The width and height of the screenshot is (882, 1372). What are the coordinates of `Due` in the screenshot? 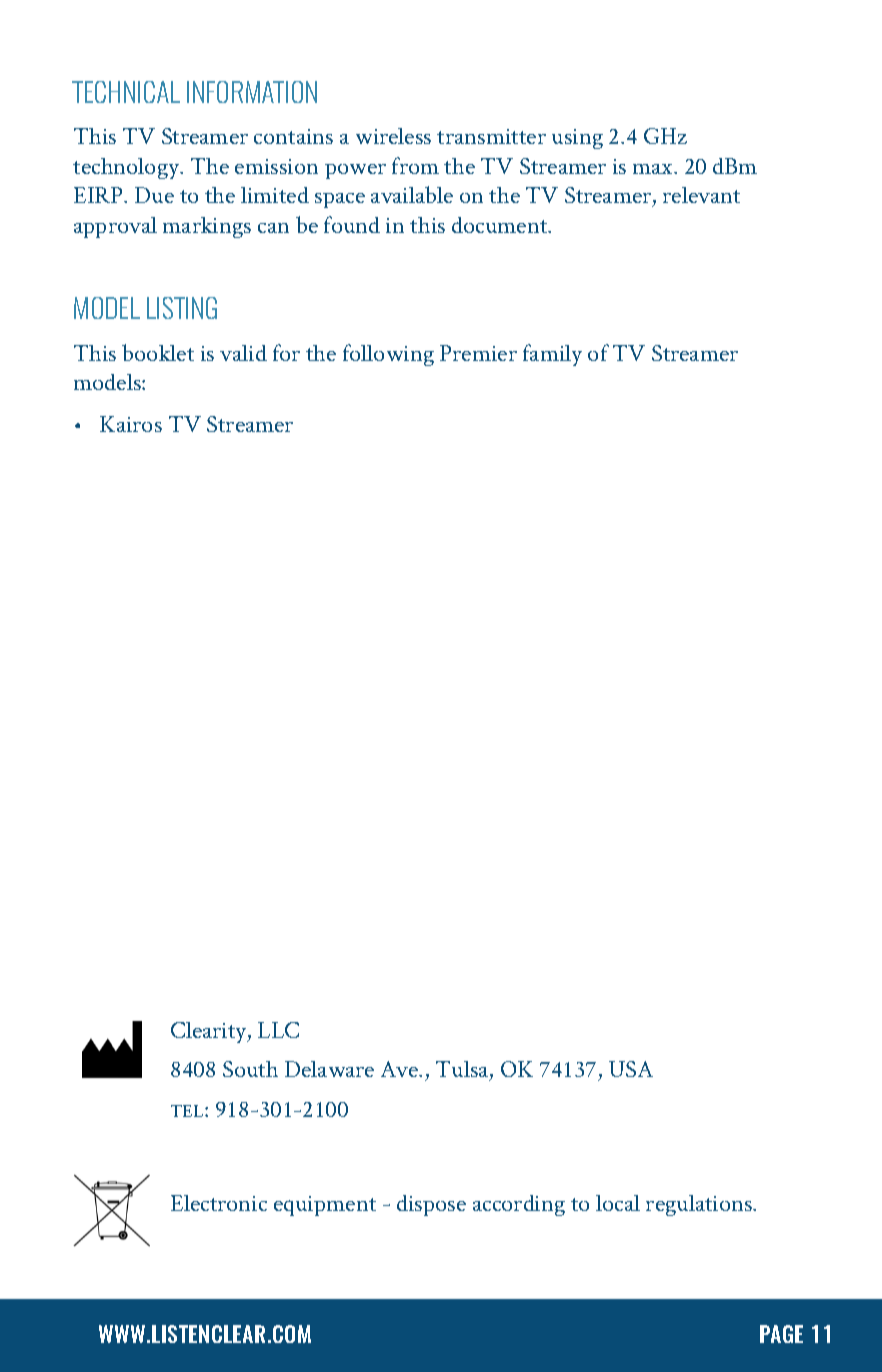 It's located at (154, 195).
